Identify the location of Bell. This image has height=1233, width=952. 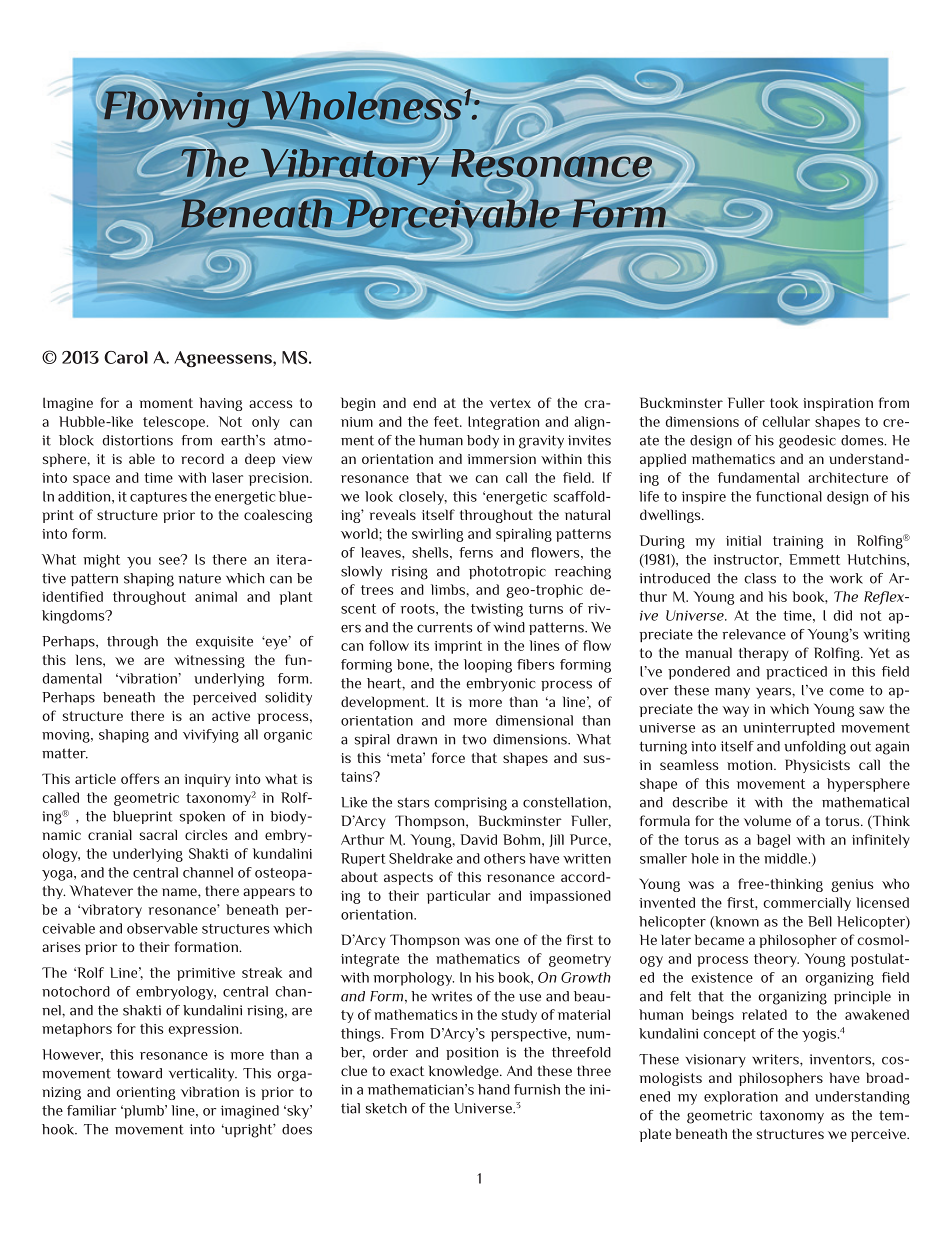
(820, 921).
